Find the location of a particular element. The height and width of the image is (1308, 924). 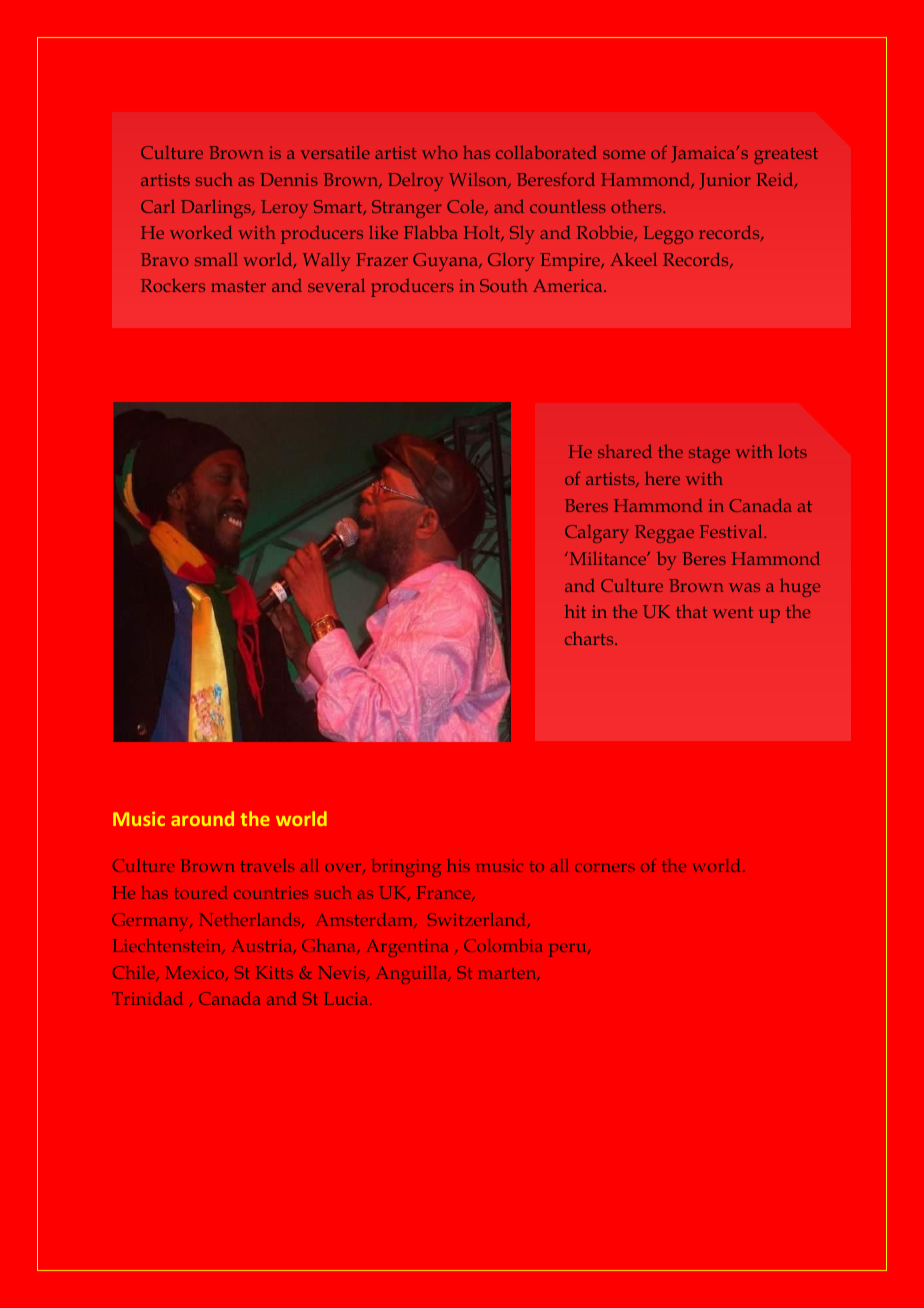

South is located at coordinates (503, 285).
